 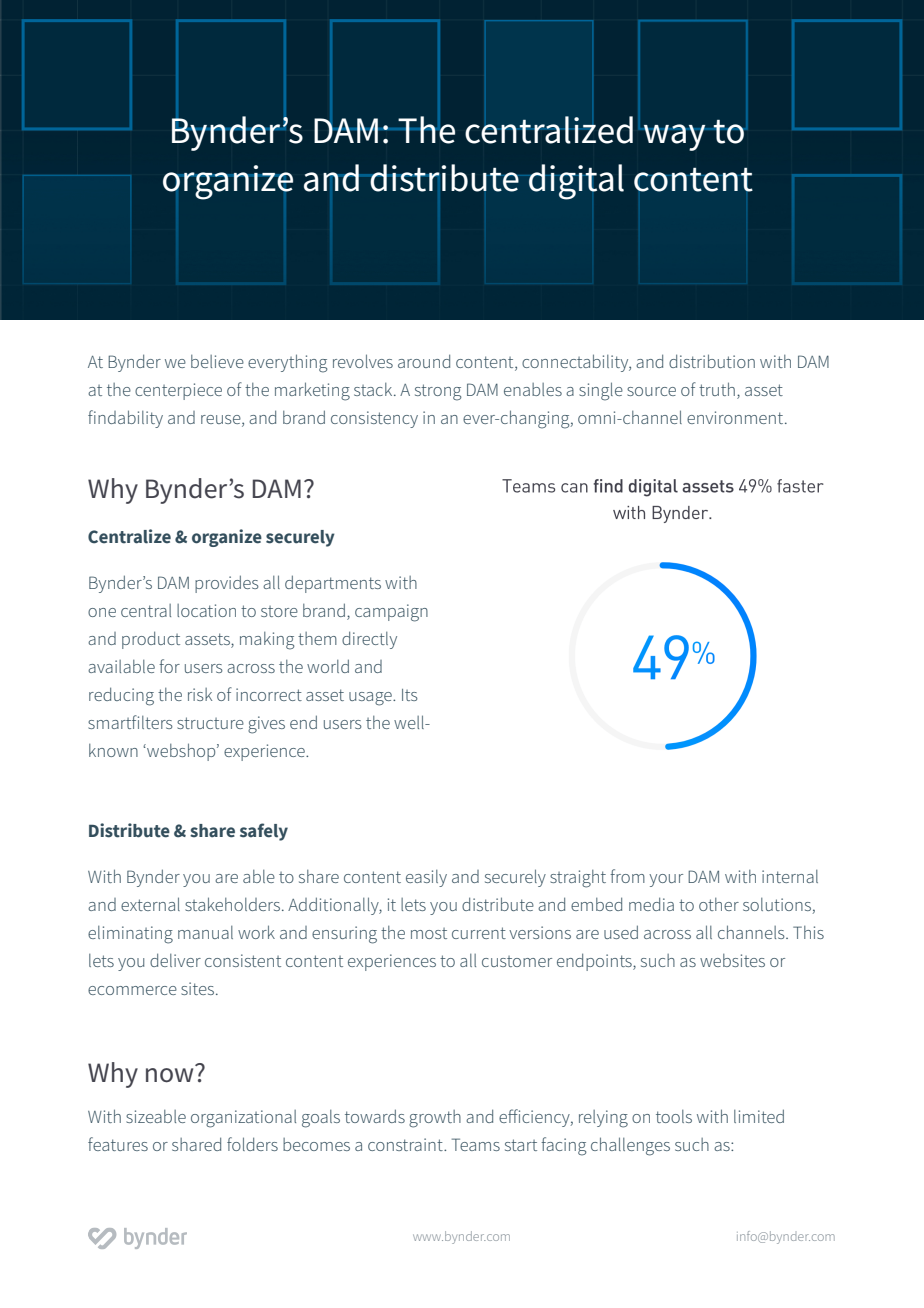 What do you see at coordinates (243, 1119) in the screenshot?
I see `organizational` at bounding box center [243, 1119].
